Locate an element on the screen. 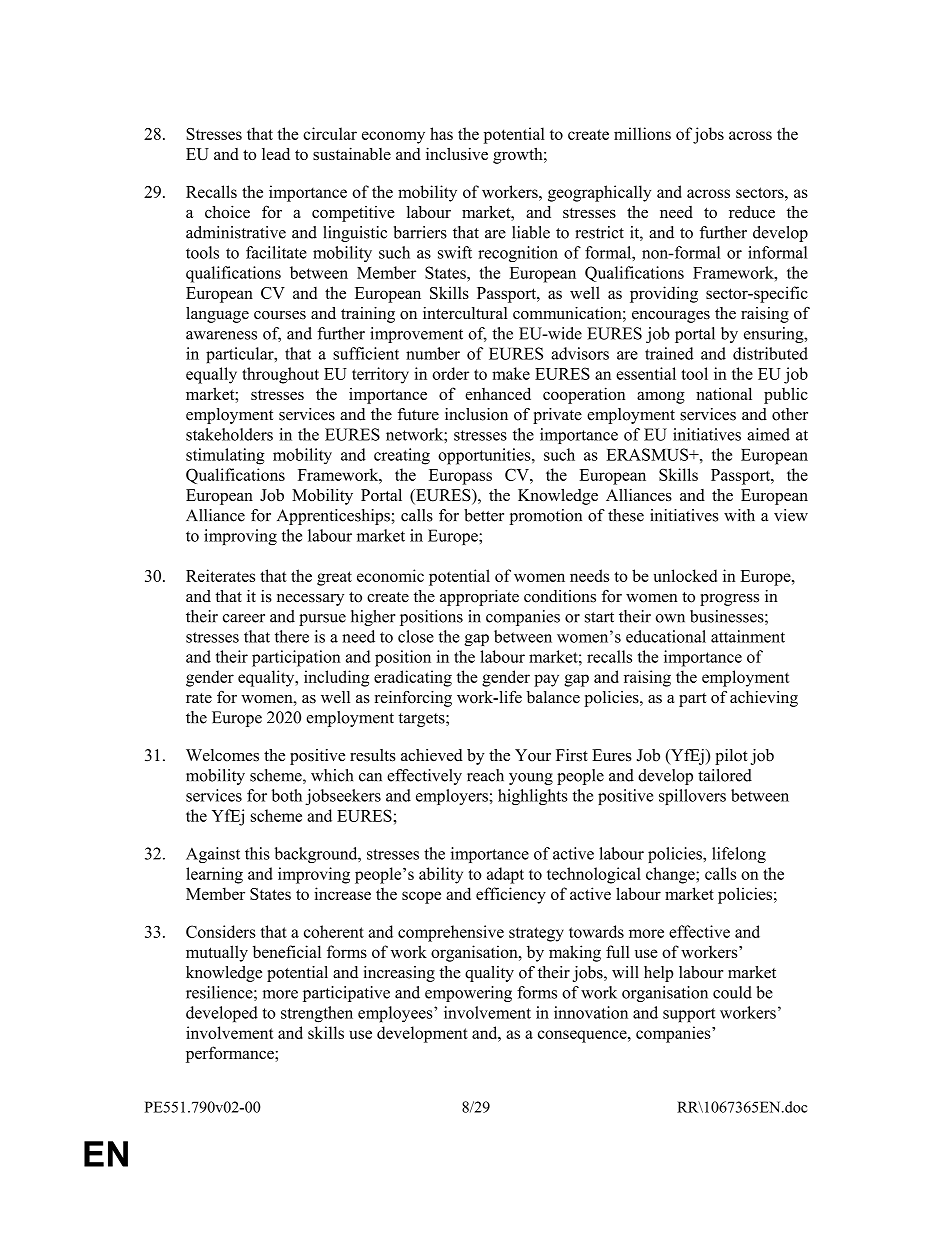  adapt is located at coordinates (505, 875).
